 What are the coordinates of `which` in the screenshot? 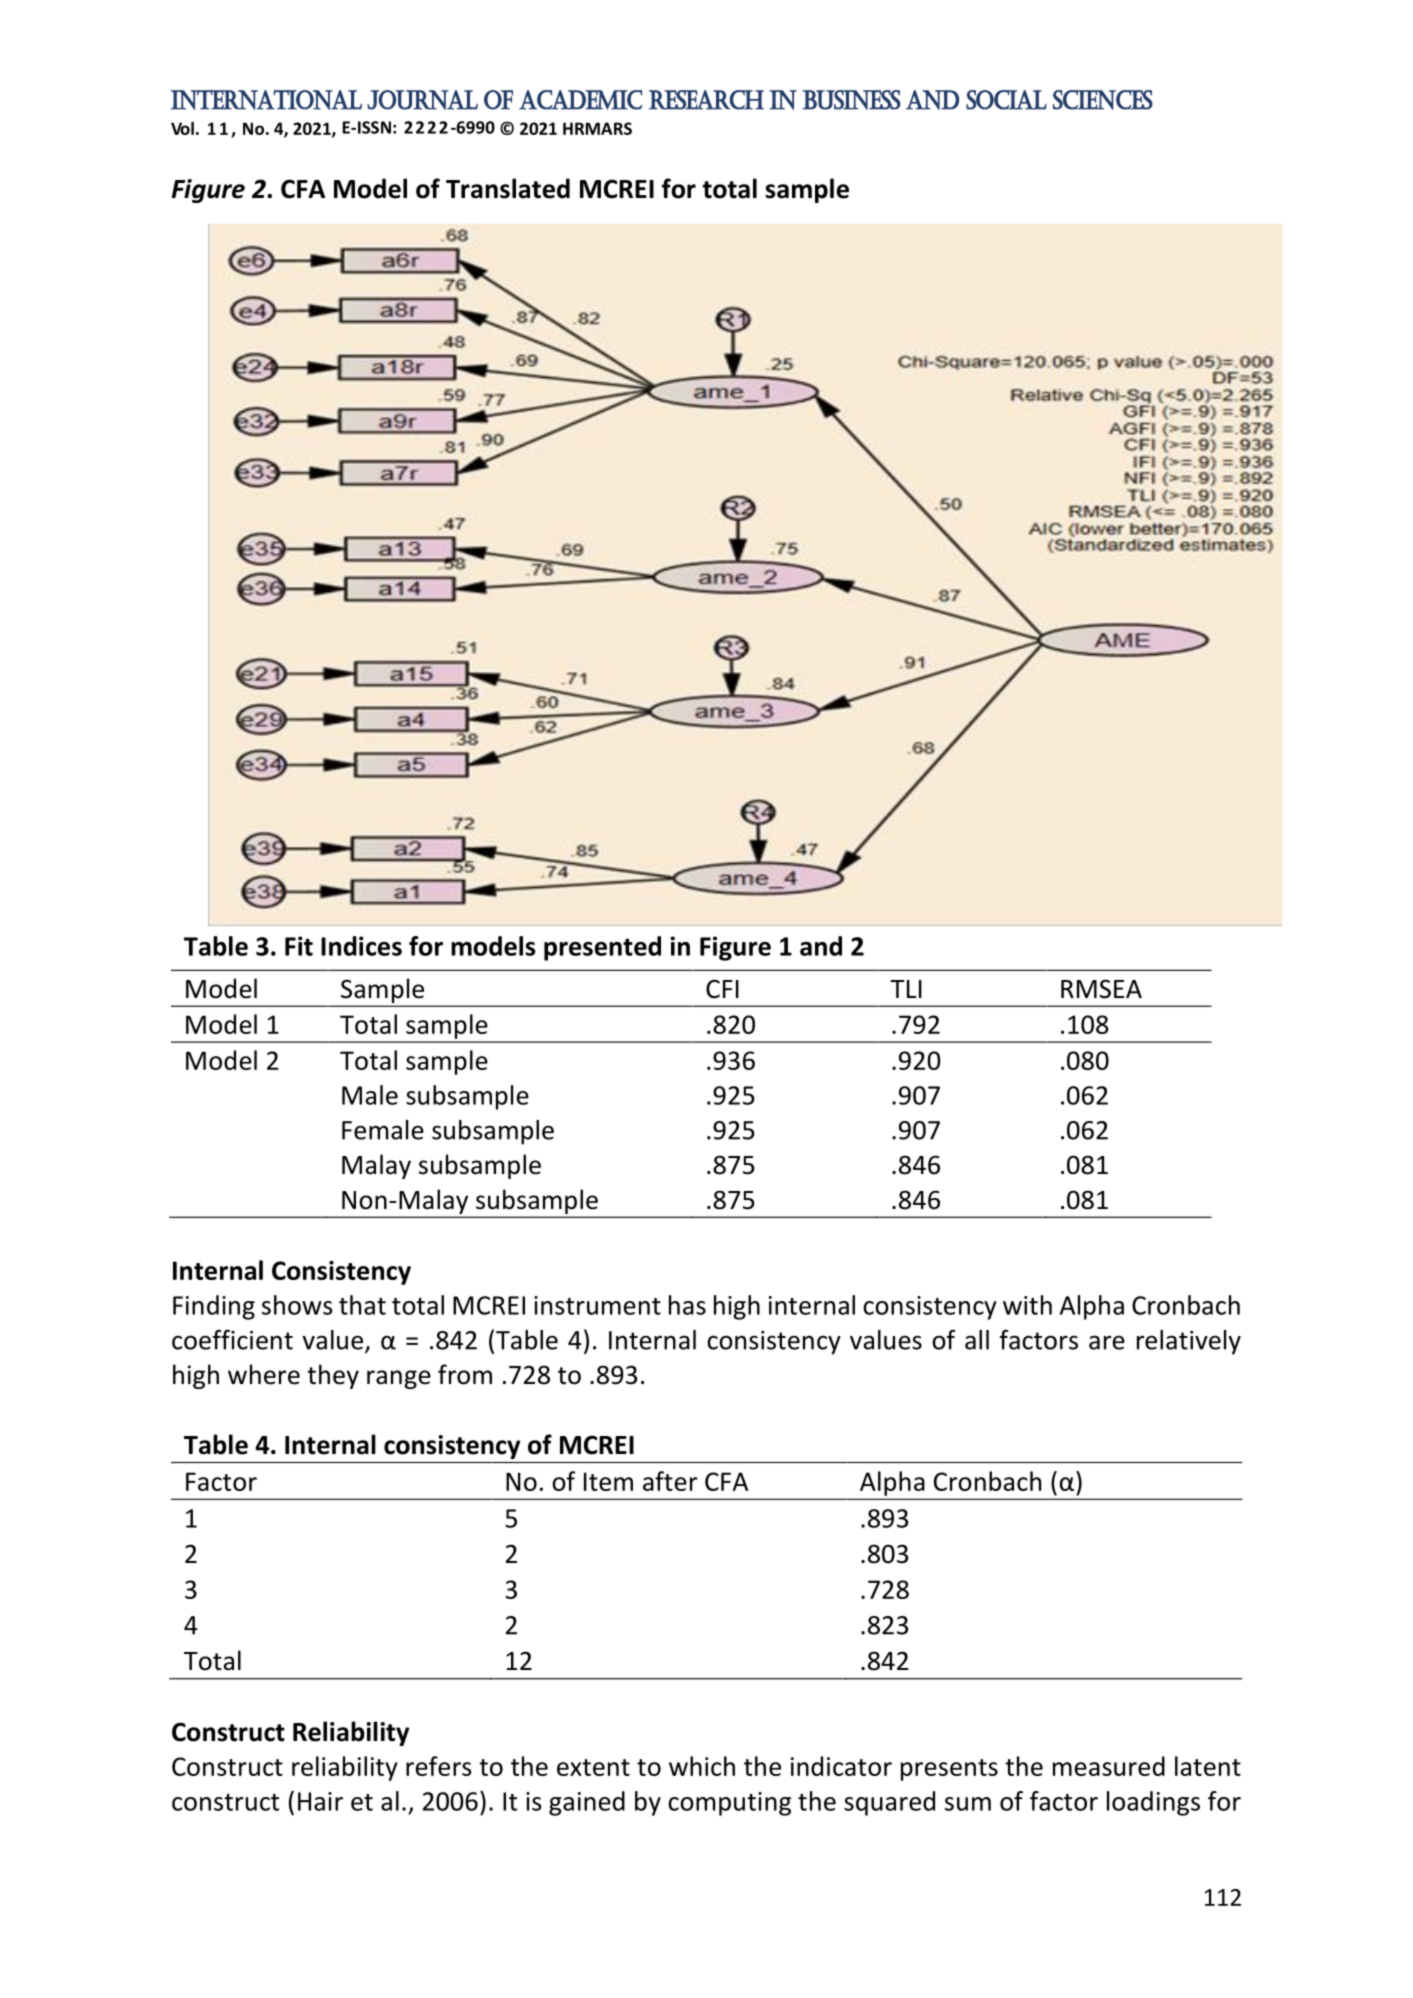 It's located at (702, 1766).
